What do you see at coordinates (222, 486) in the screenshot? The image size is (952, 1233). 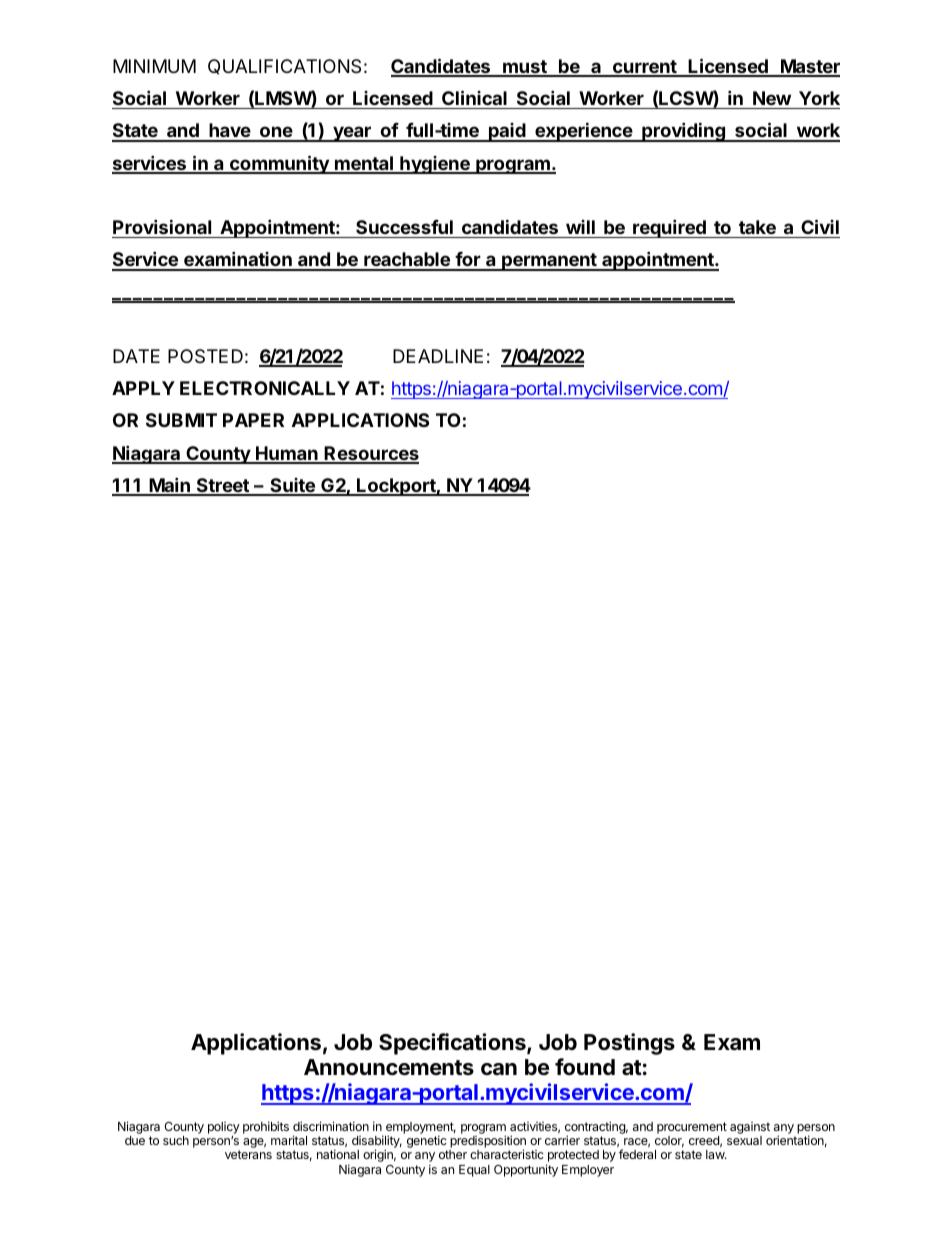 I see `Street` at bounding box center [222, 486].
